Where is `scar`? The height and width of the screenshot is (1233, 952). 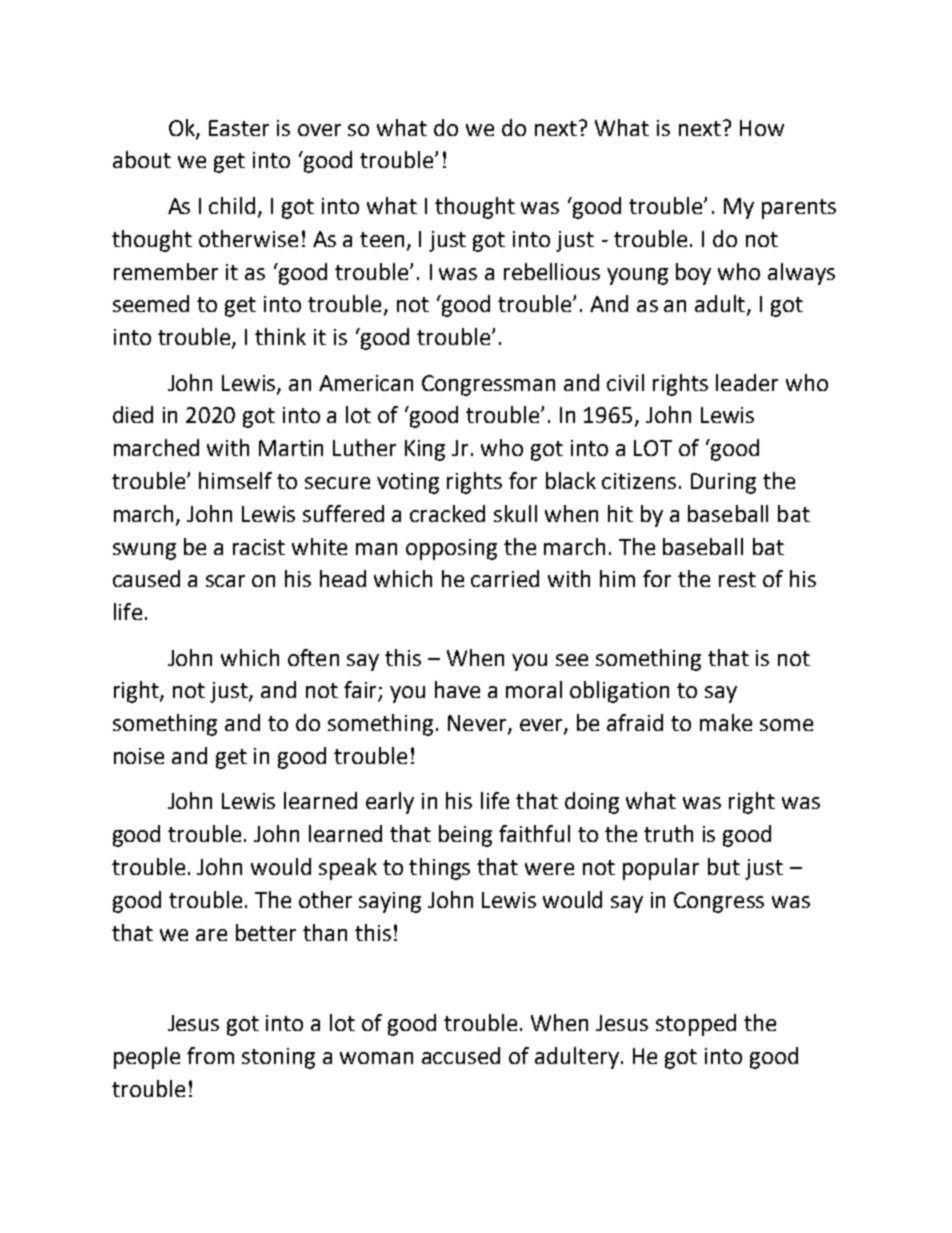 scar is located at coordinates (225, 581).
